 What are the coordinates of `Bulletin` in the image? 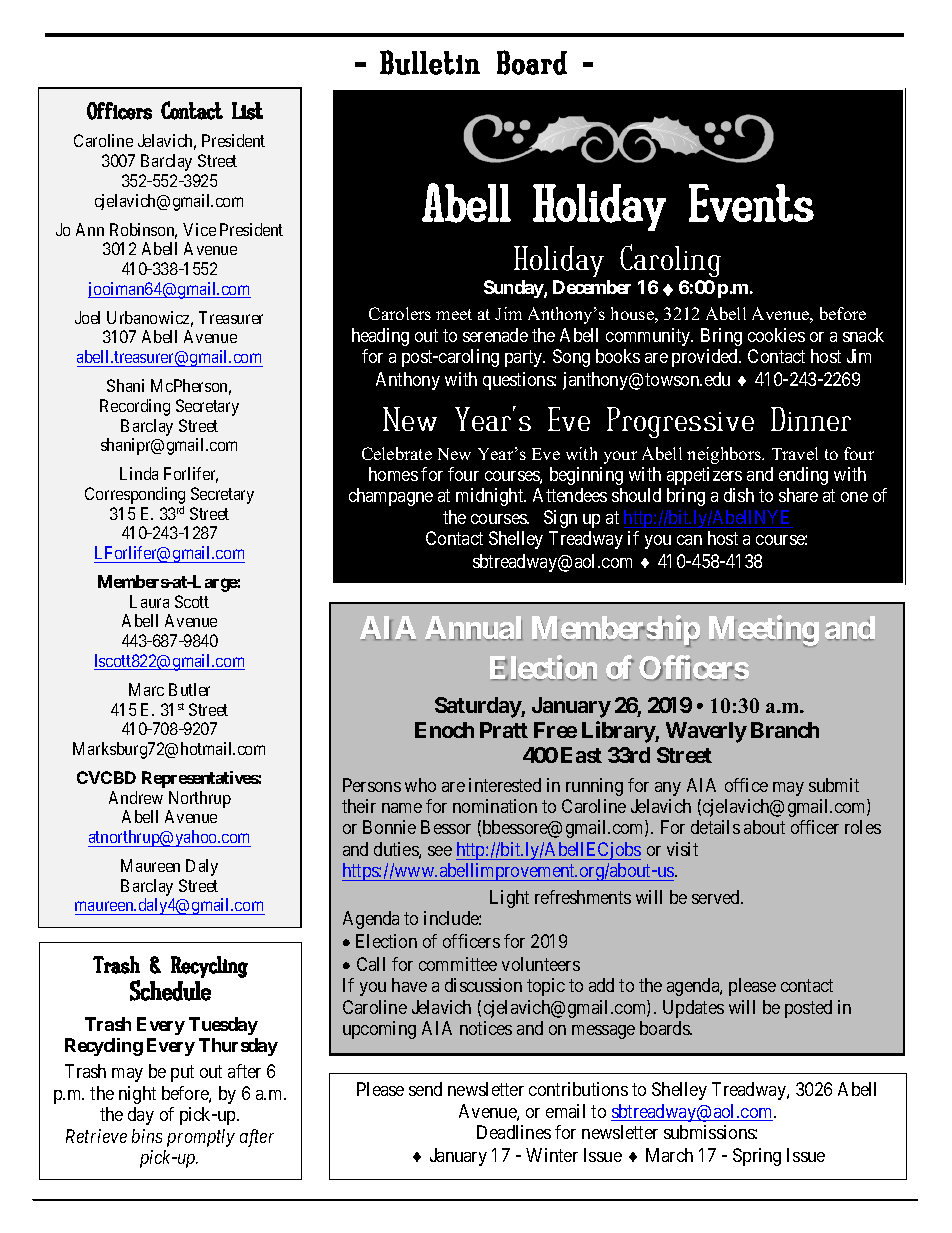 It's located at (430, 62).
